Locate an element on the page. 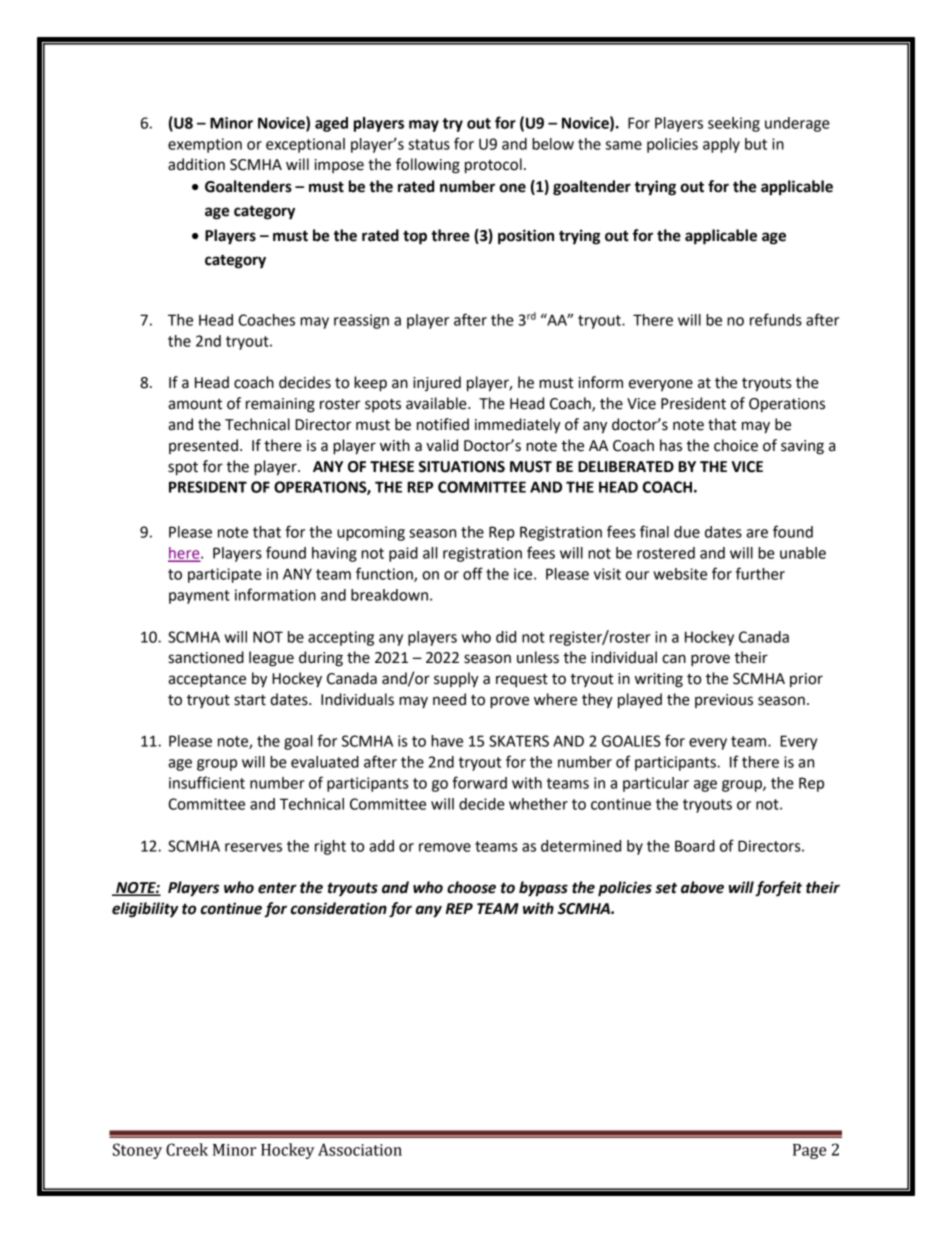  participate is located at coordinates (225, 575).
